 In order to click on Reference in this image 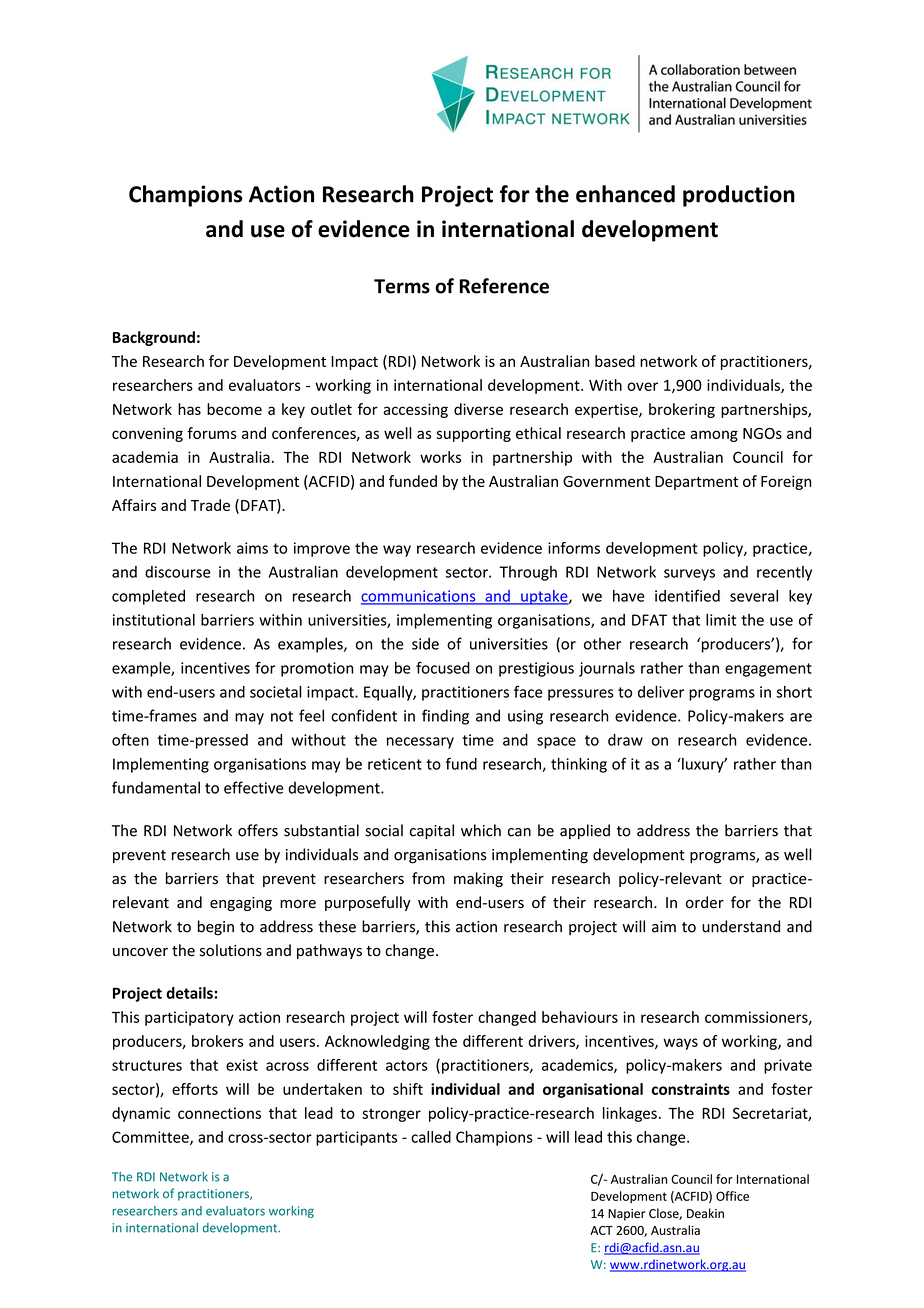, I will do `click(504, 286)`.
